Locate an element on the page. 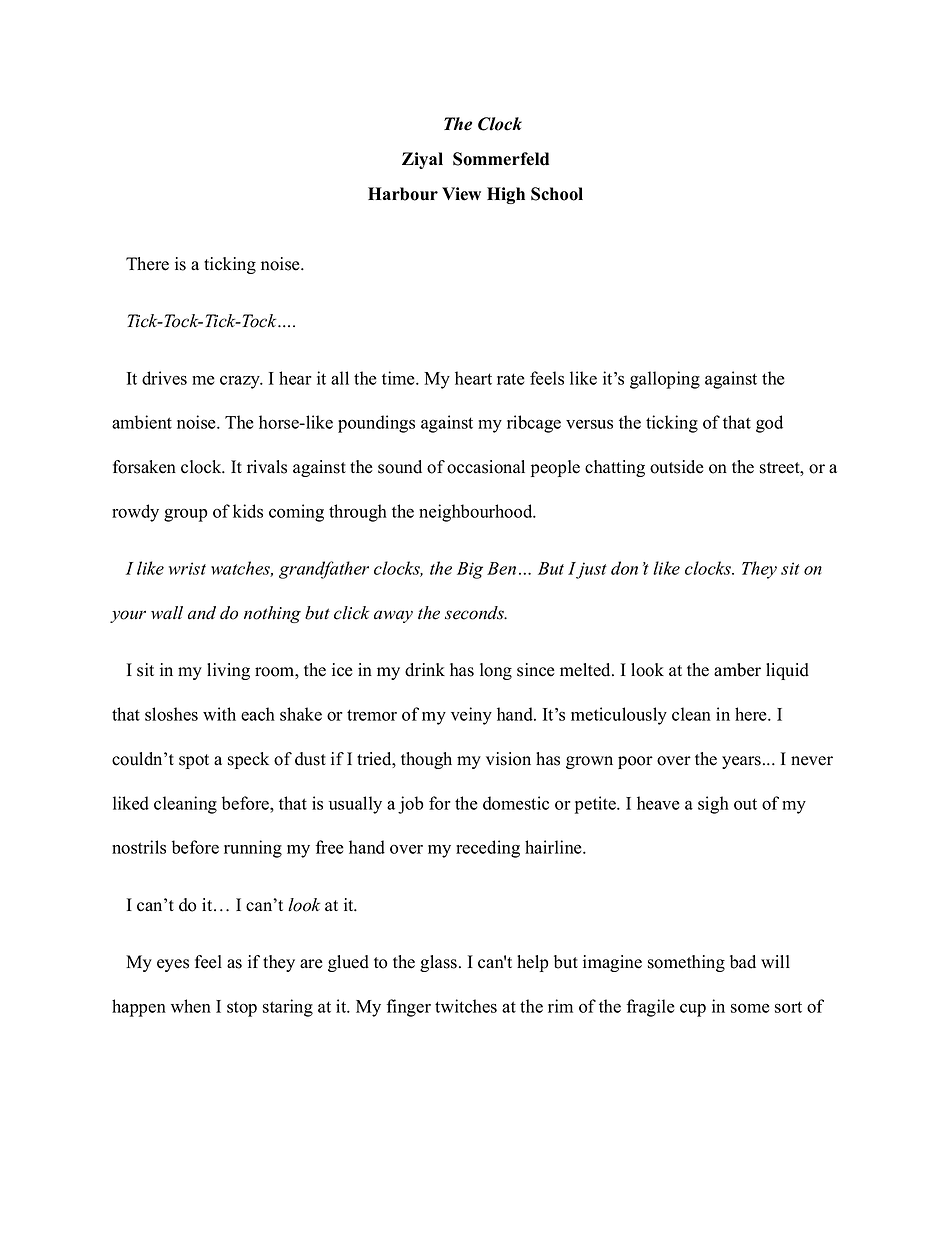 This page has width=952, height=1233. School is located at coordinates (557, 194).
